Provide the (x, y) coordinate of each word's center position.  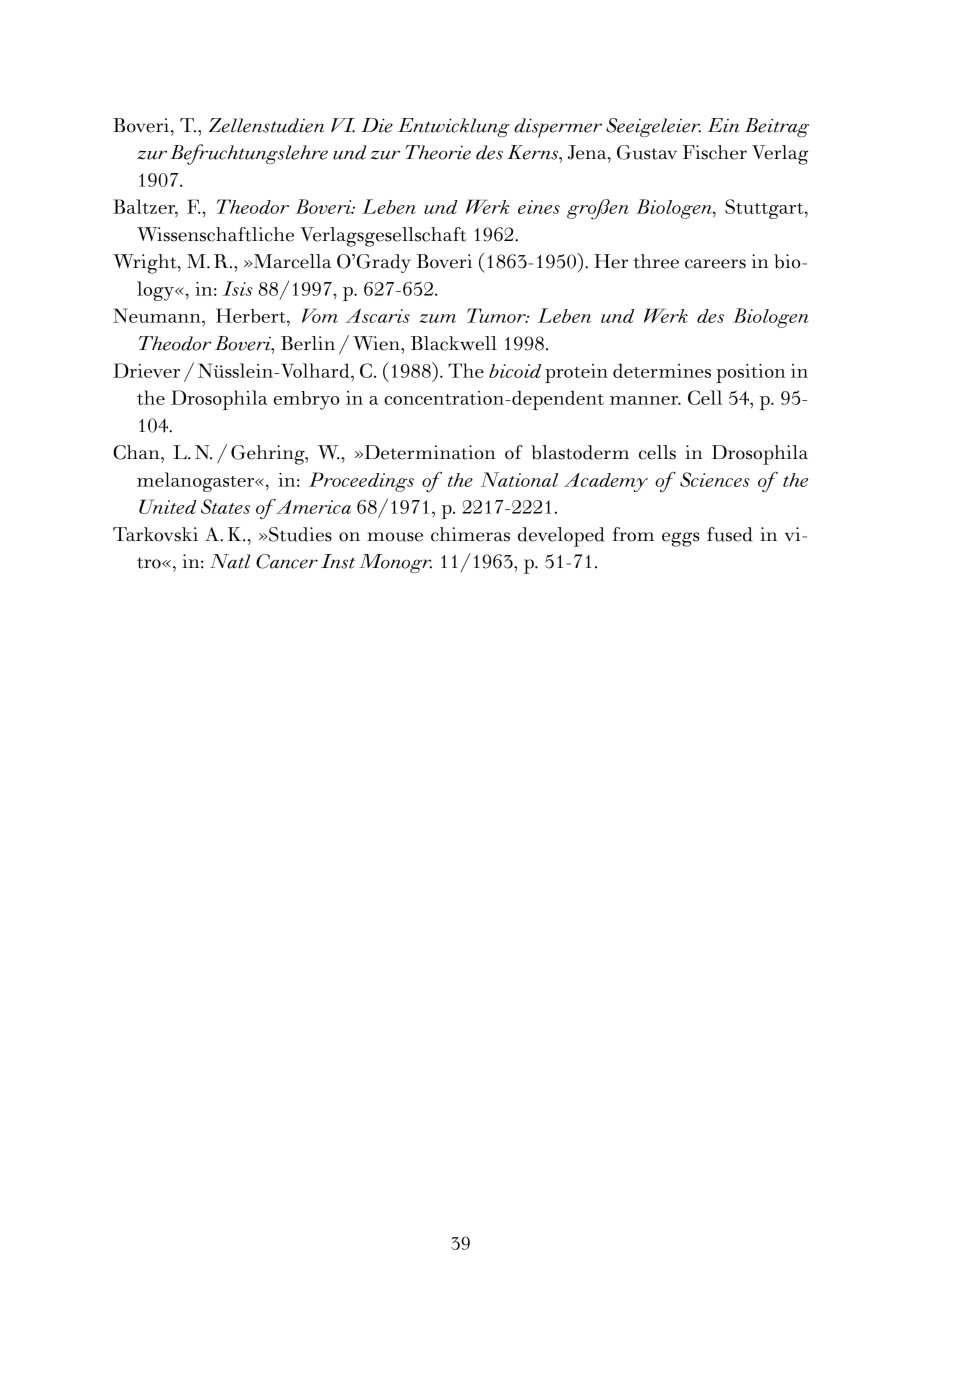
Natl (230, 561)
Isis (238, 288)
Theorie (438, 152)
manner (645, 400)
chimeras (470, 534)
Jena (588, 152)
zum (437, 318)
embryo (306, 400)
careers (715, 264)
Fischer (715, 152)
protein (576, 373)
